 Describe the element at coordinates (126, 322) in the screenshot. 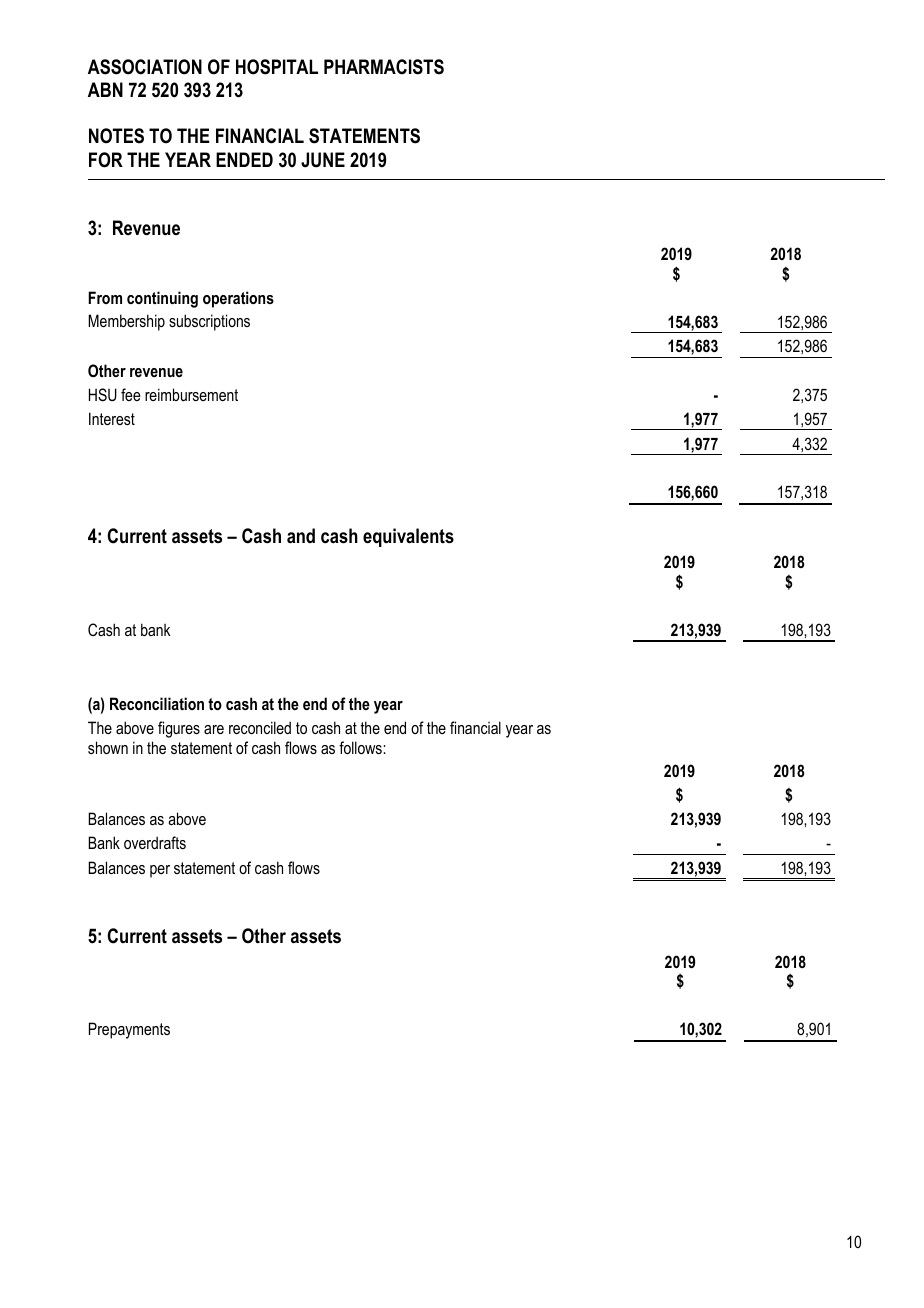

I see `Membership` at that location.
